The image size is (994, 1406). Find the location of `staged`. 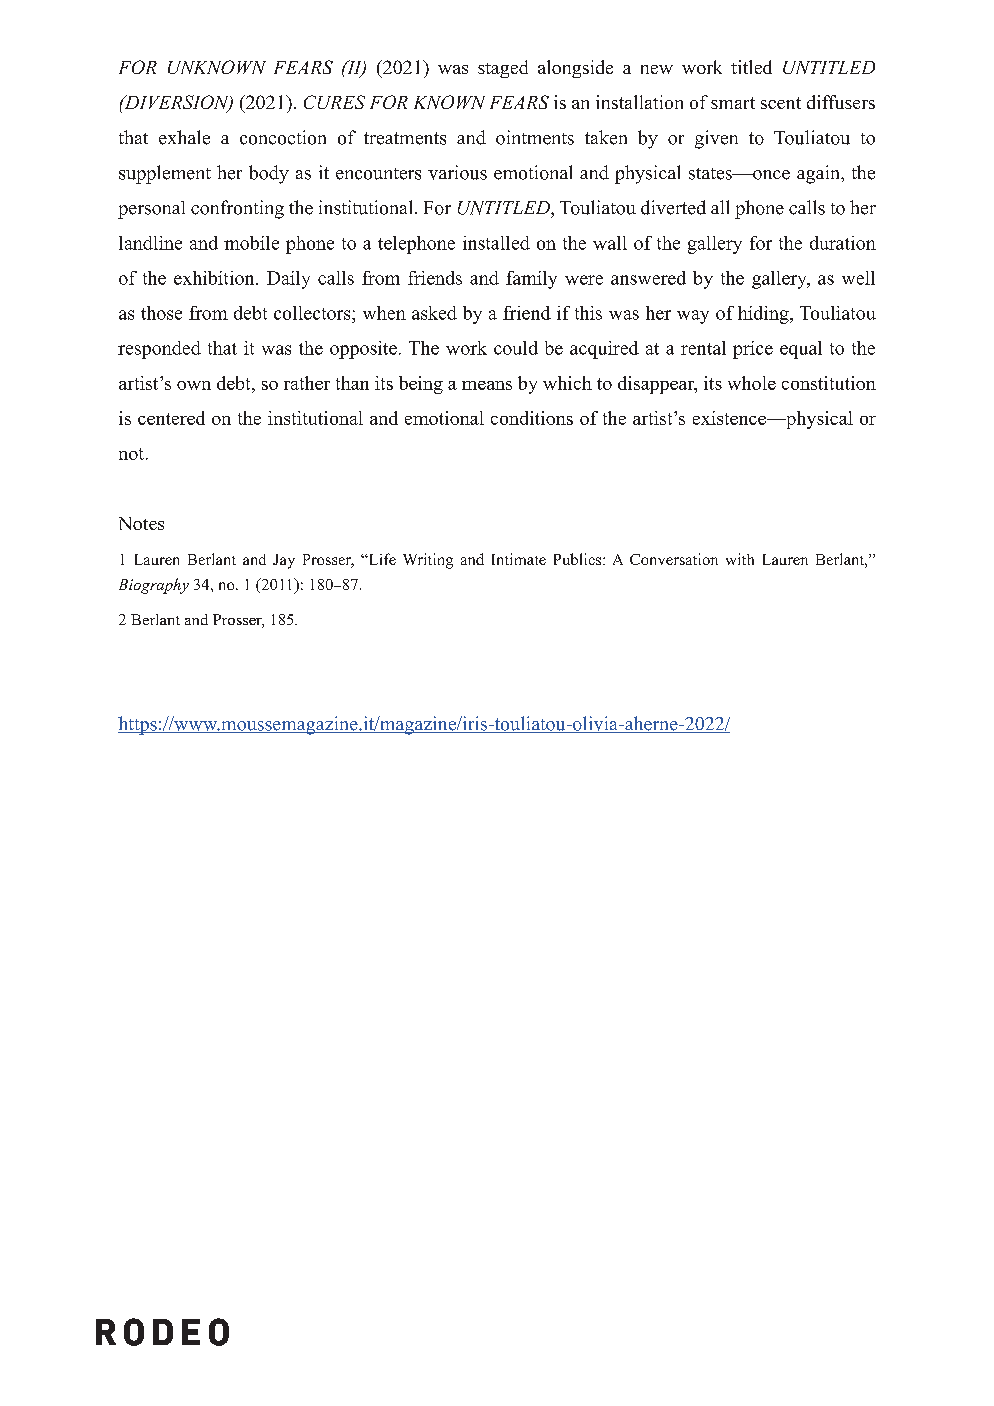

staged is located at coordinates (503, 69).
